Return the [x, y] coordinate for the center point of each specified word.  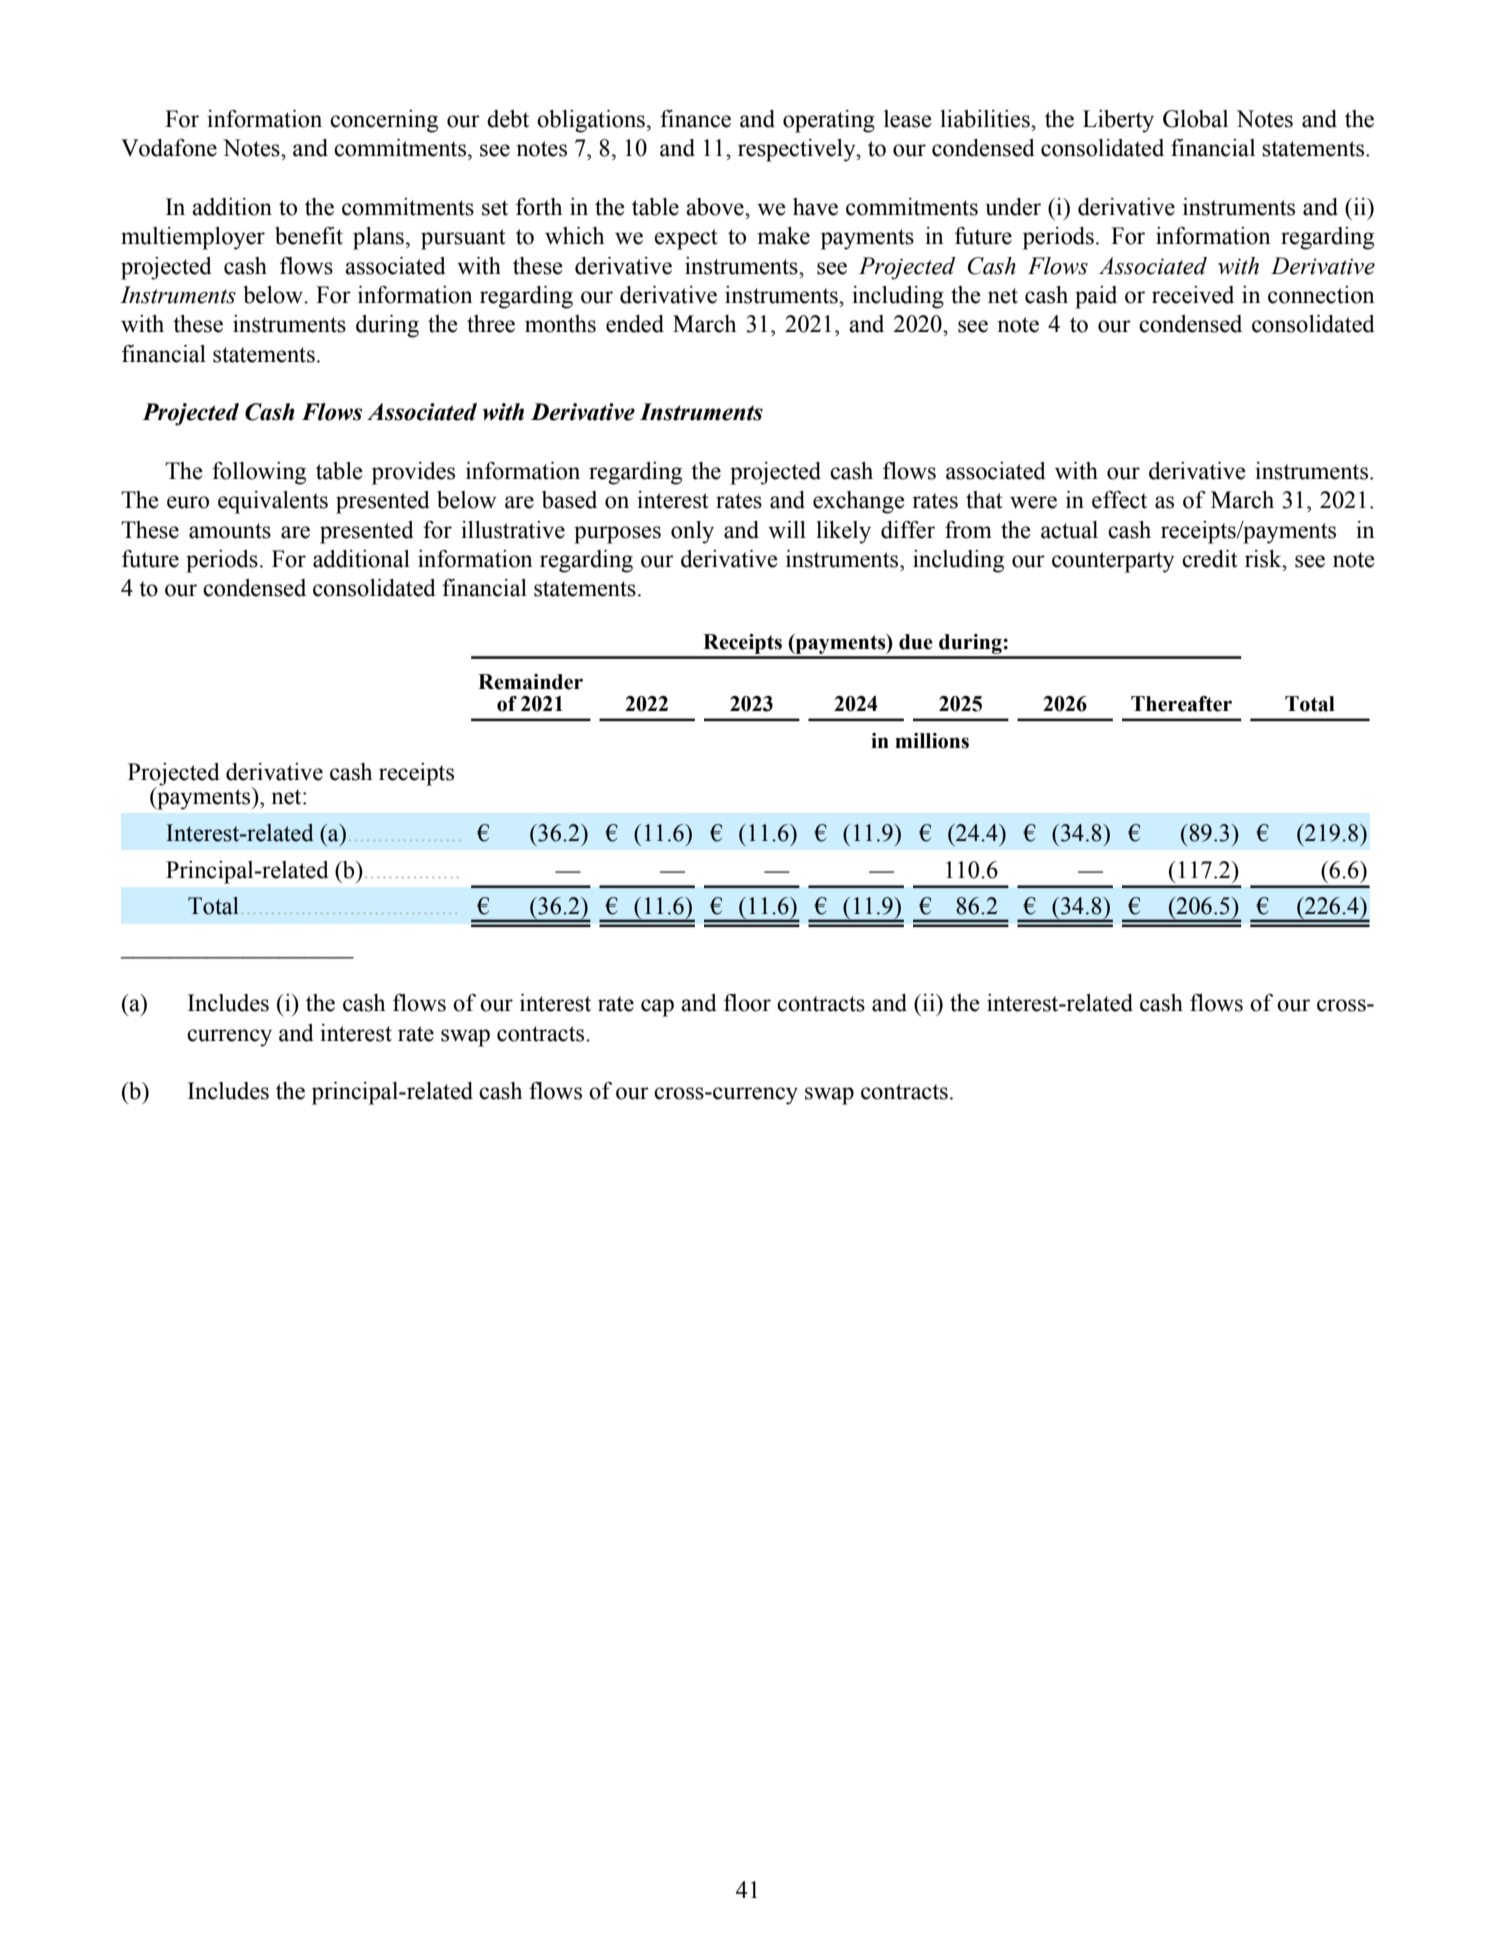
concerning [384, 121]
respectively [798, 150]
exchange [859, 502]
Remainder [530, 682]
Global [1195, 119]
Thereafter [1181, 704]
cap [657, 1008]
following [259, 473]
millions [932, 741]
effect [1119, 500]
